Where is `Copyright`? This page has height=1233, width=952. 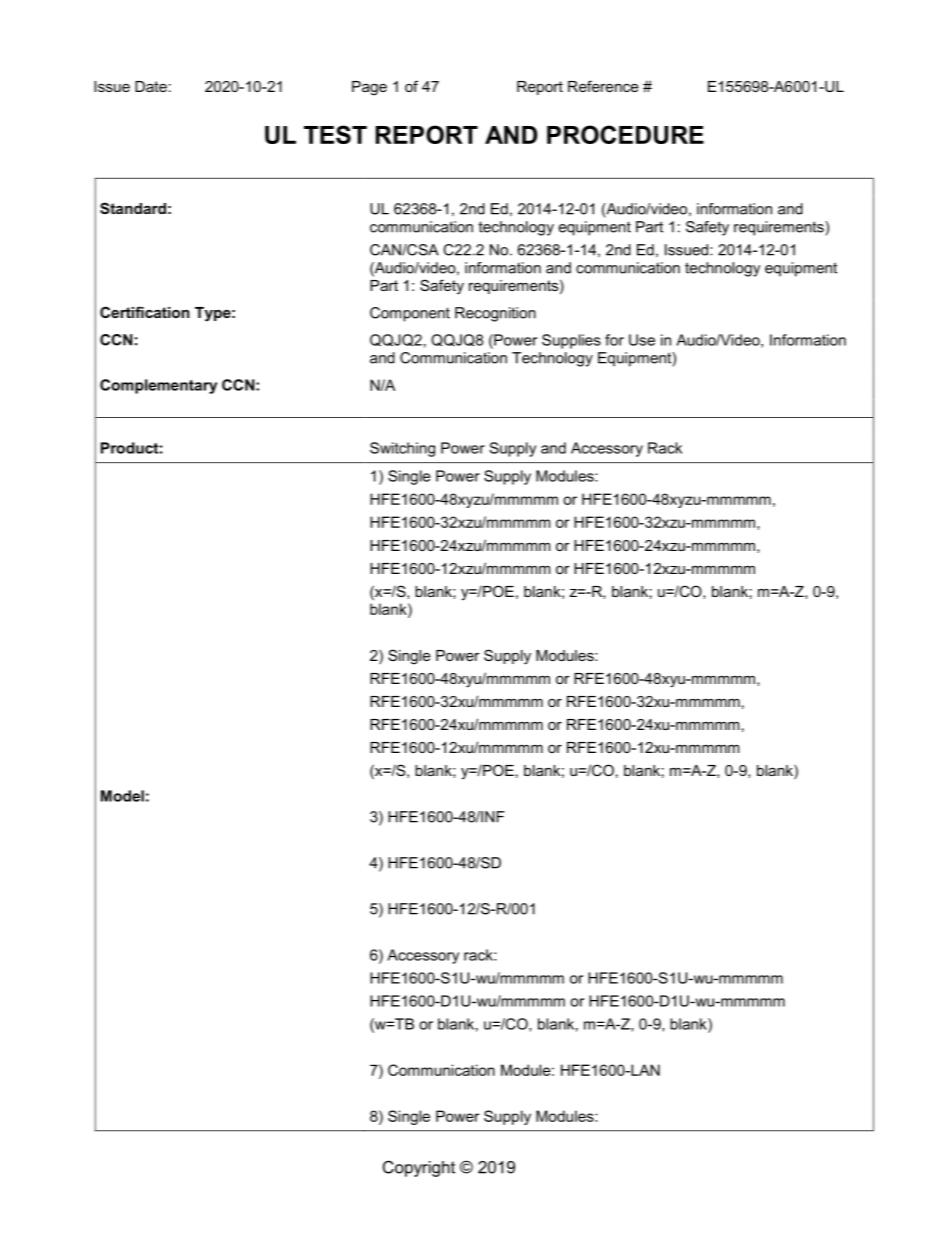
Copyright is located at coordinates (419, 1168).
